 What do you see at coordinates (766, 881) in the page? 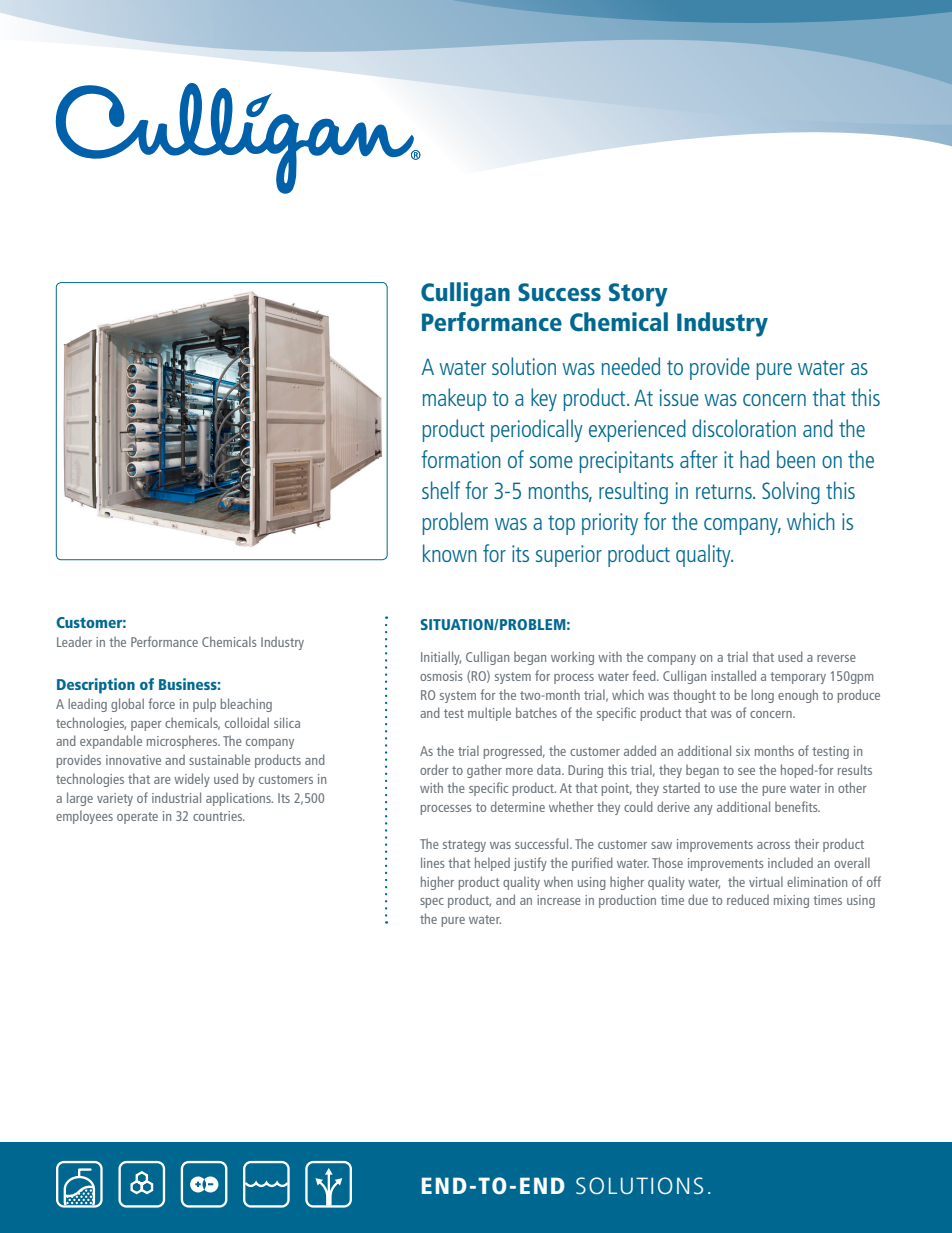
I see `virtual` at bounding box center [766, 881].
